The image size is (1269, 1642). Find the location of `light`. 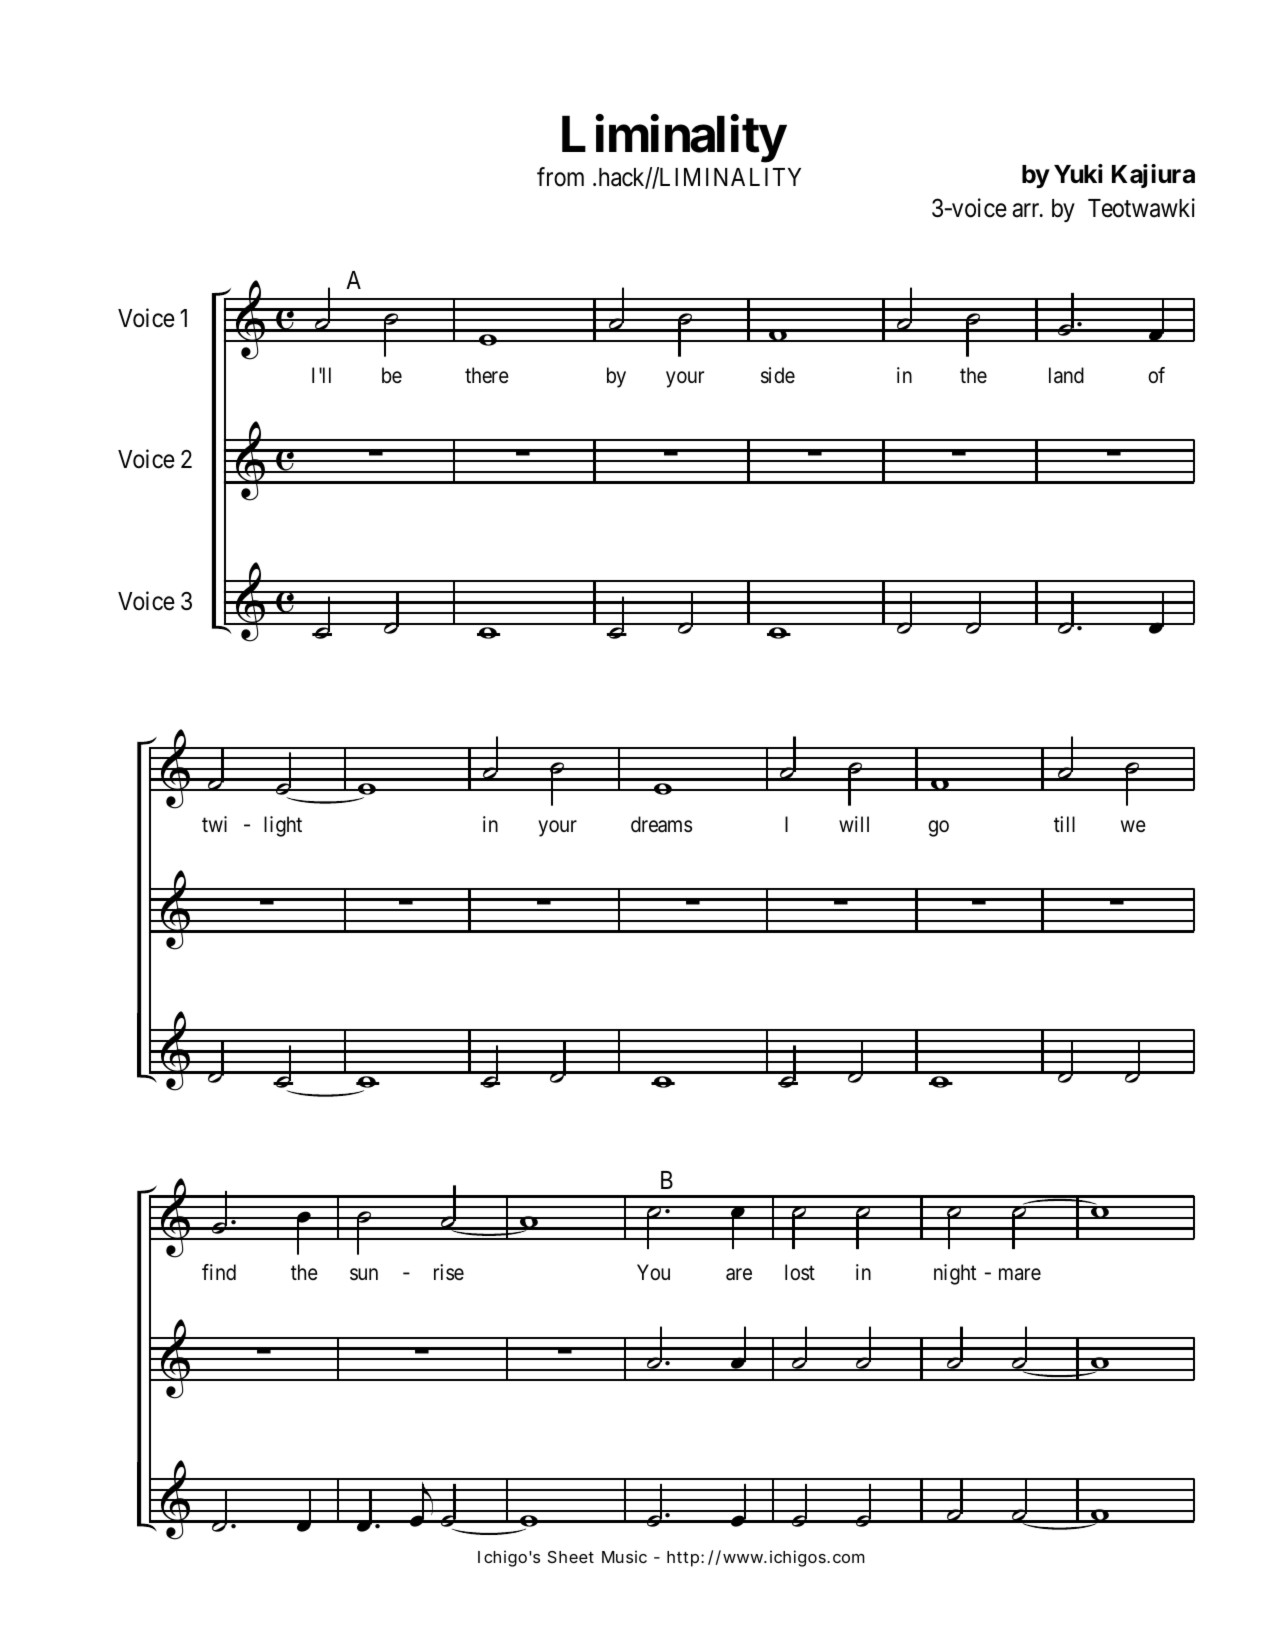

light is located at coordinates (283, 826).
